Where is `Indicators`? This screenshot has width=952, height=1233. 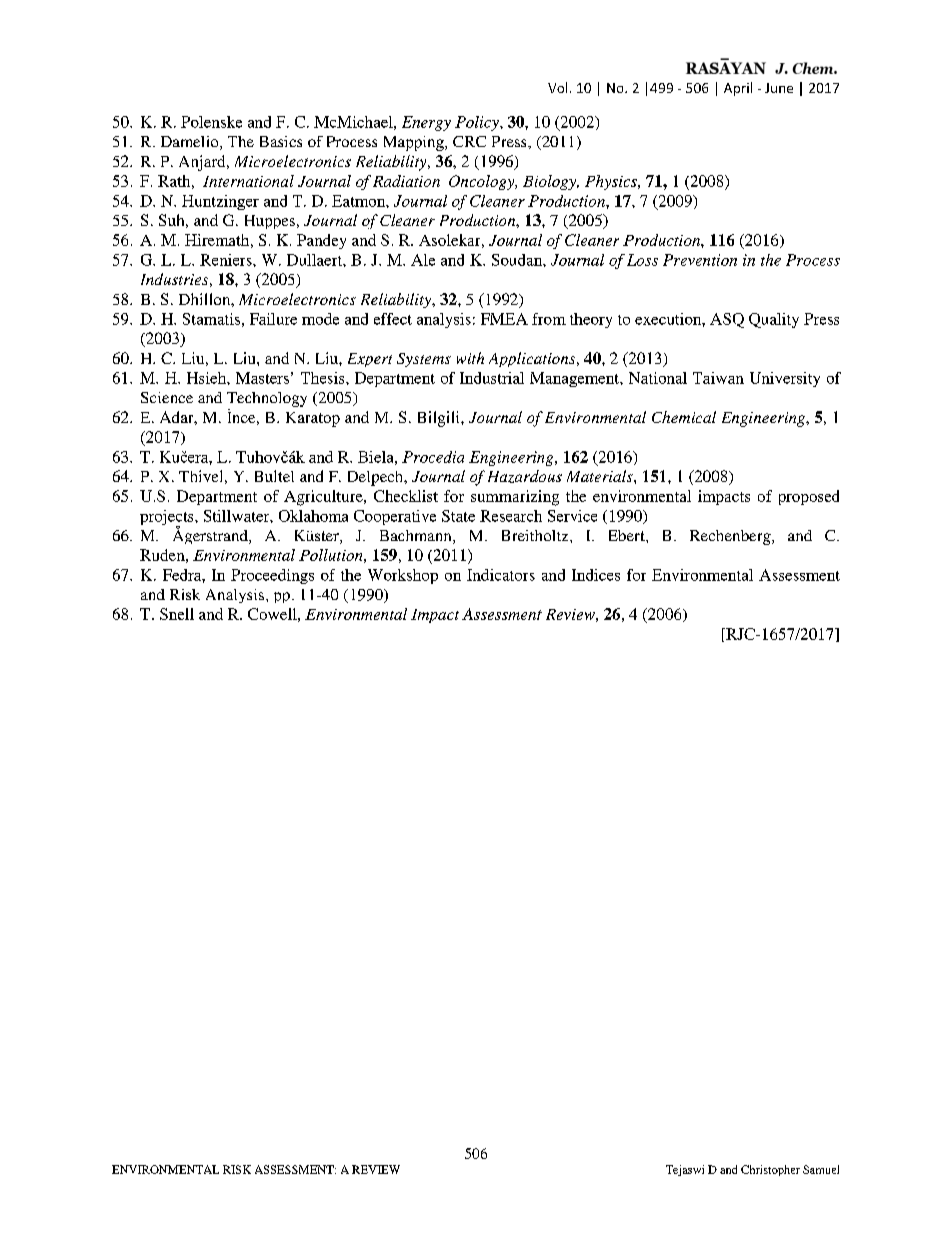 Indicators is located at coordinates (501, 575).
